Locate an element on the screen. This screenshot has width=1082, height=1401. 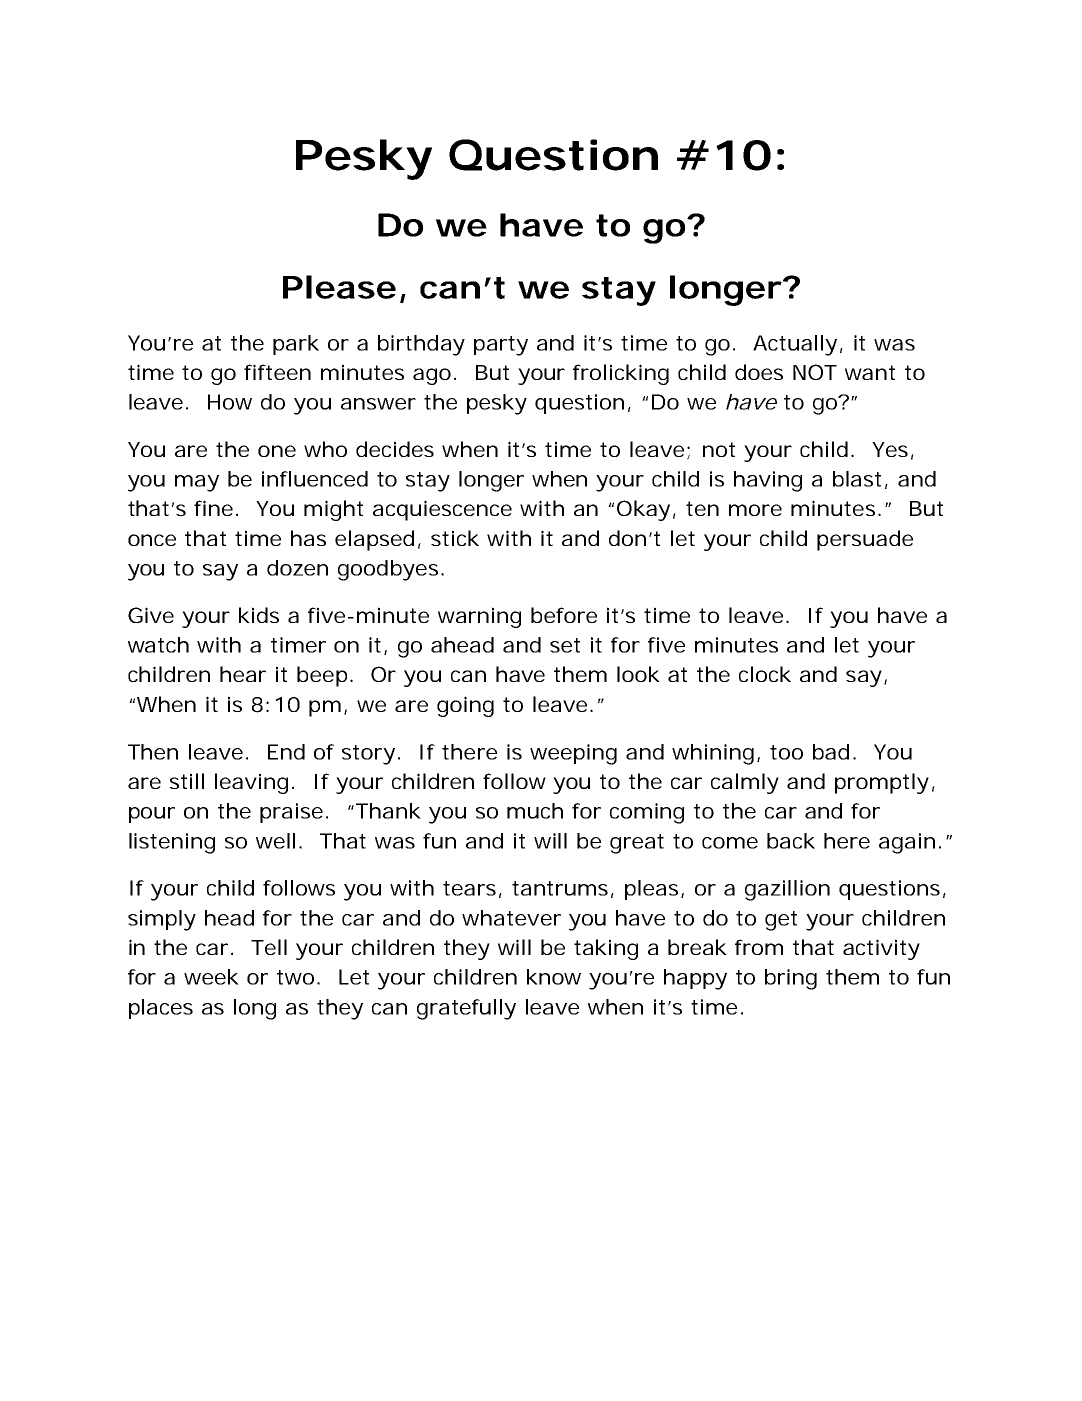
bring is located at coordinates (791, 979).
